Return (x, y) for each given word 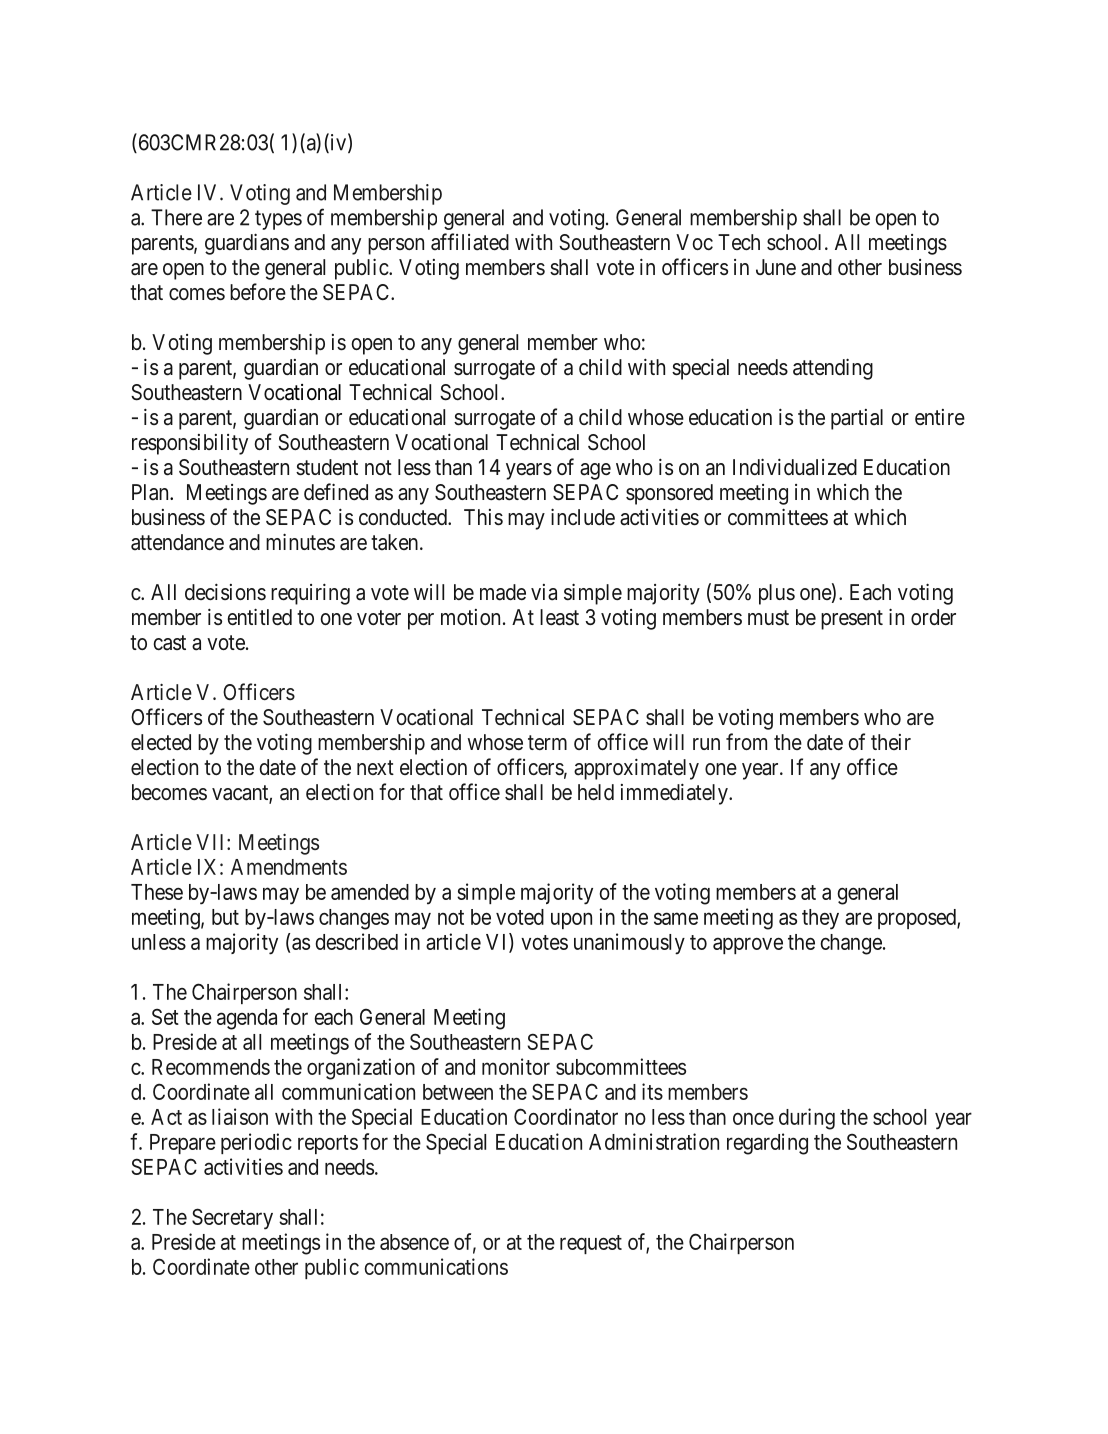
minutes (300, 541)
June (776, 267)
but (225, 917)
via (544, 592)
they (820, 919)
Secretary (232, 1219)
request (591, 1244)
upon (571, 920)
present (852, 620)
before (258, 291)
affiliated (470, 242)
